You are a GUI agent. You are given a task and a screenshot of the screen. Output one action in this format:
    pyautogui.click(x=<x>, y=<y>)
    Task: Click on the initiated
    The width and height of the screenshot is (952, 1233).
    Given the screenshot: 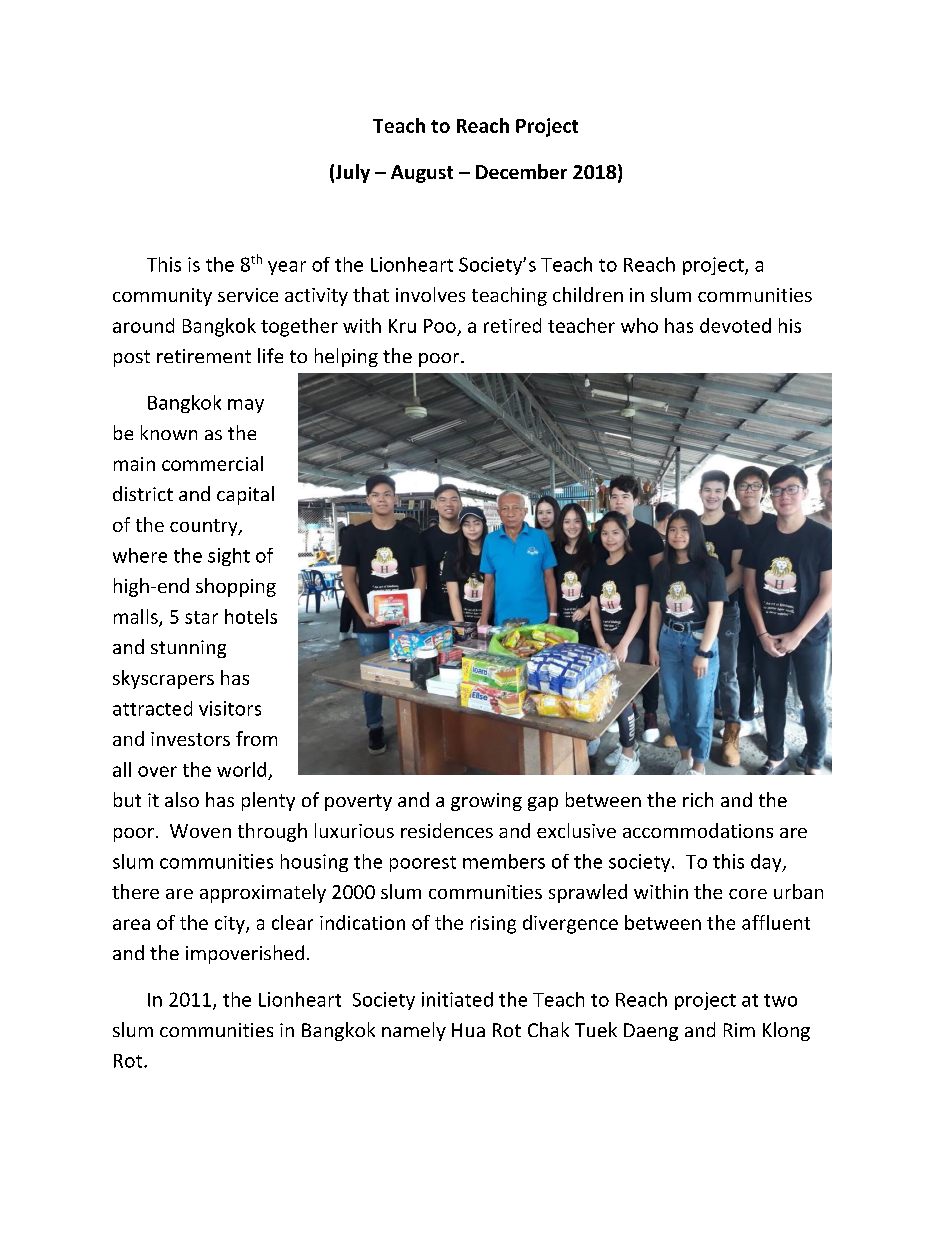 What is the action you would take?
    pyautogui.click(x=457, y=999)
